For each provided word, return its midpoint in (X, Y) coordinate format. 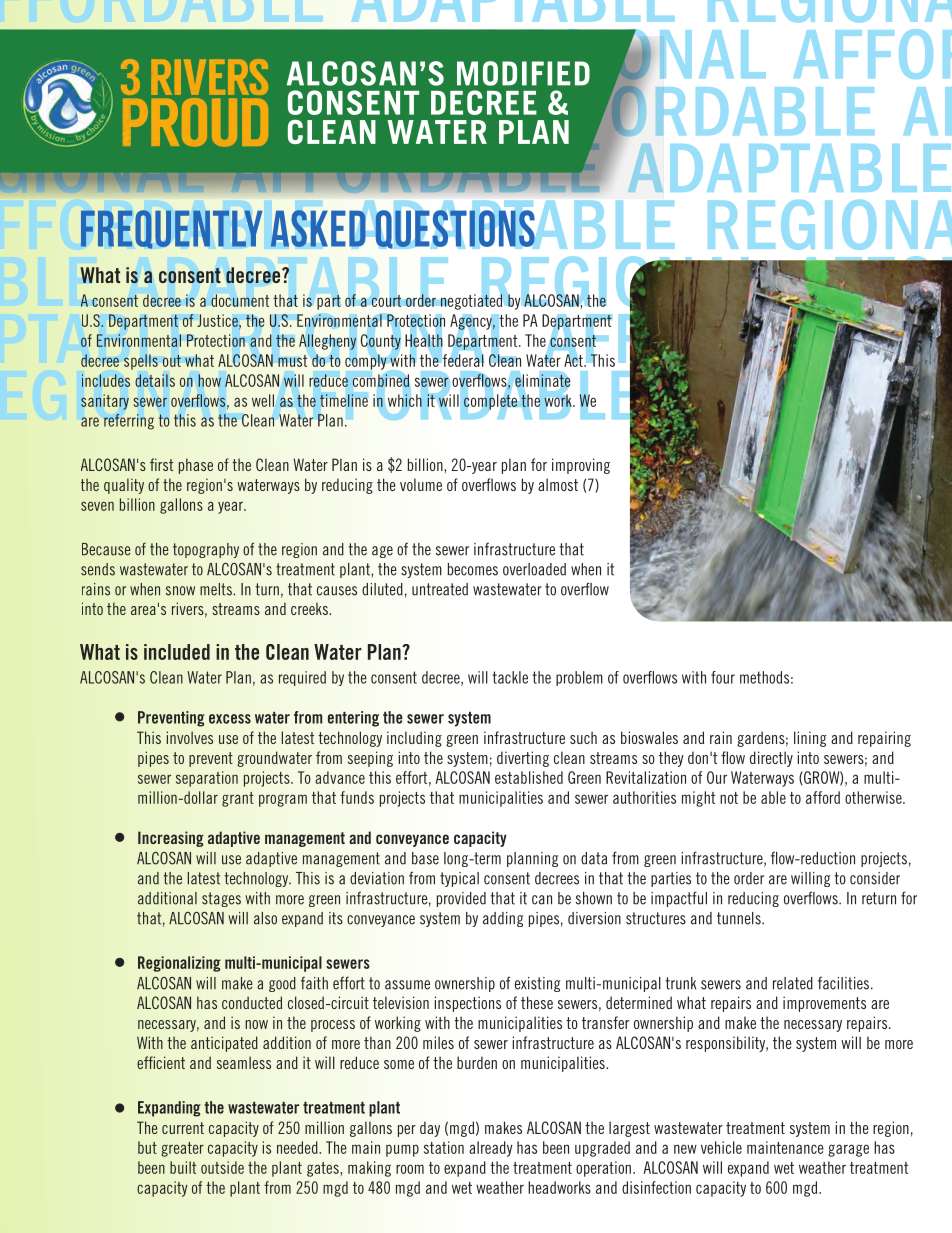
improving (581, 466)
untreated (440, 589)
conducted (252, 1002)
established (529, 777)
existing (537, 984)
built (183, 1167)
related (793, 983)
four (723, 677)
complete (490, 402)
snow (180, 591)
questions (455, 229)
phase (196, 466)
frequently (171, 229)
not (729, 798)
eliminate (543, 380)
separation (207, 779)
